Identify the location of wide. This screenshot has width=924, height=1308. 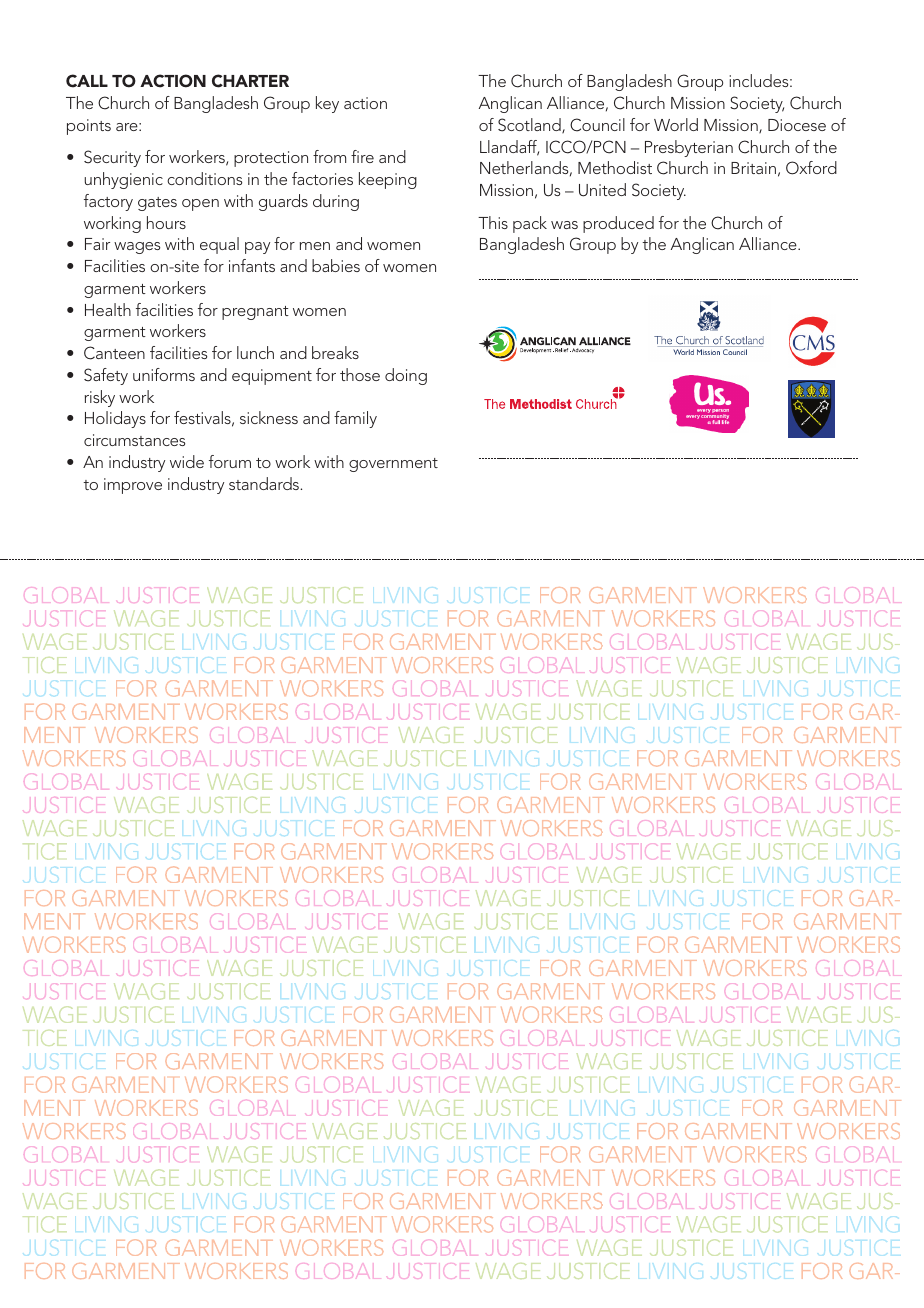
(187, 461).
